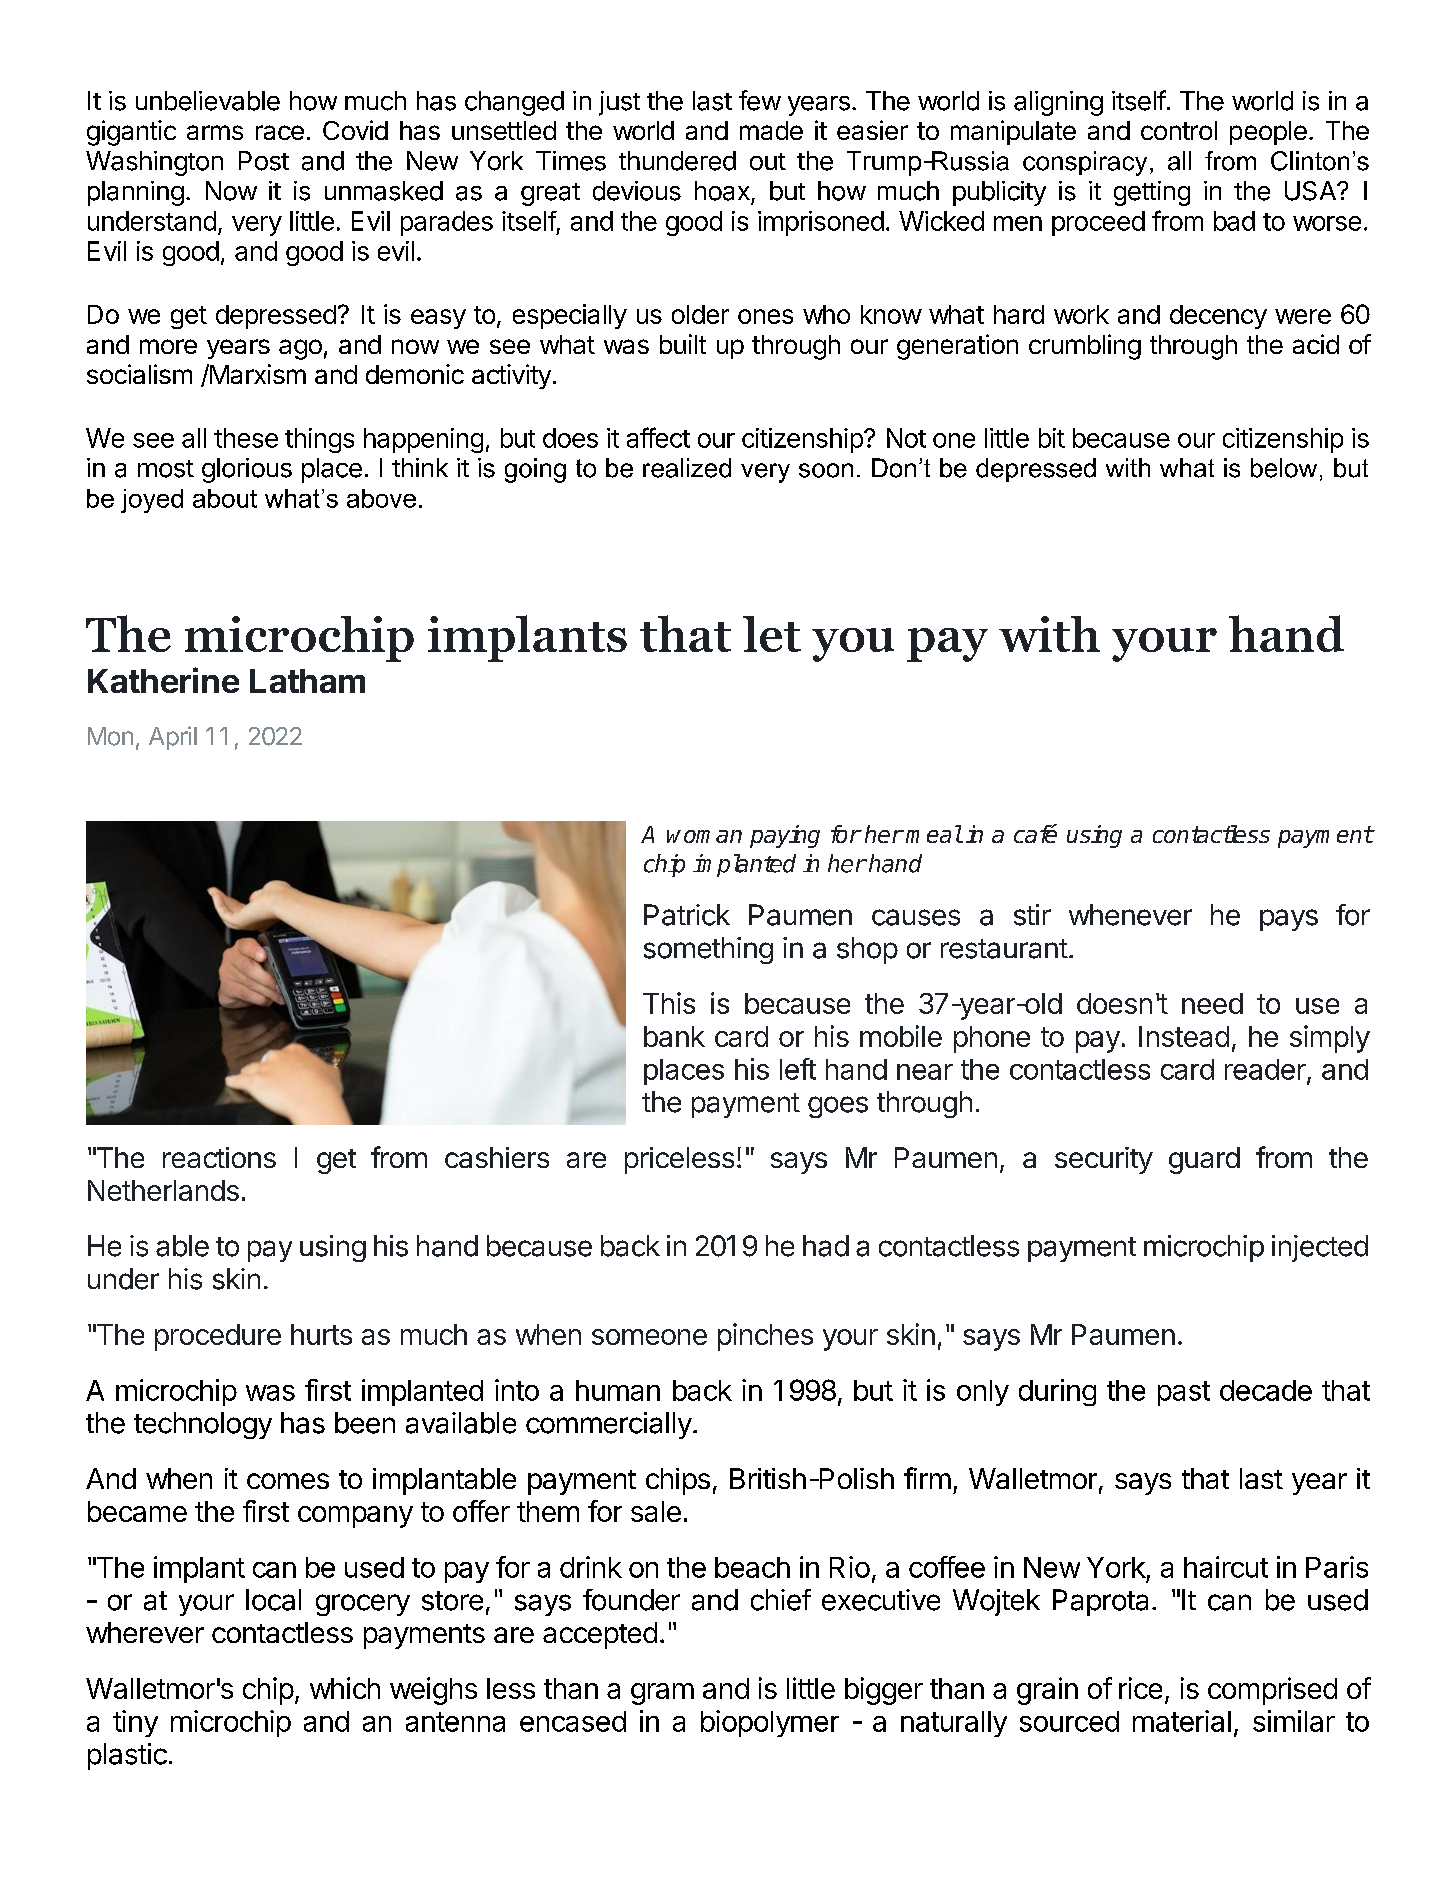 Image resolution: width=1455 pixels, height=1883 pixels. I want to click on hurts, so click(321, 1334).
